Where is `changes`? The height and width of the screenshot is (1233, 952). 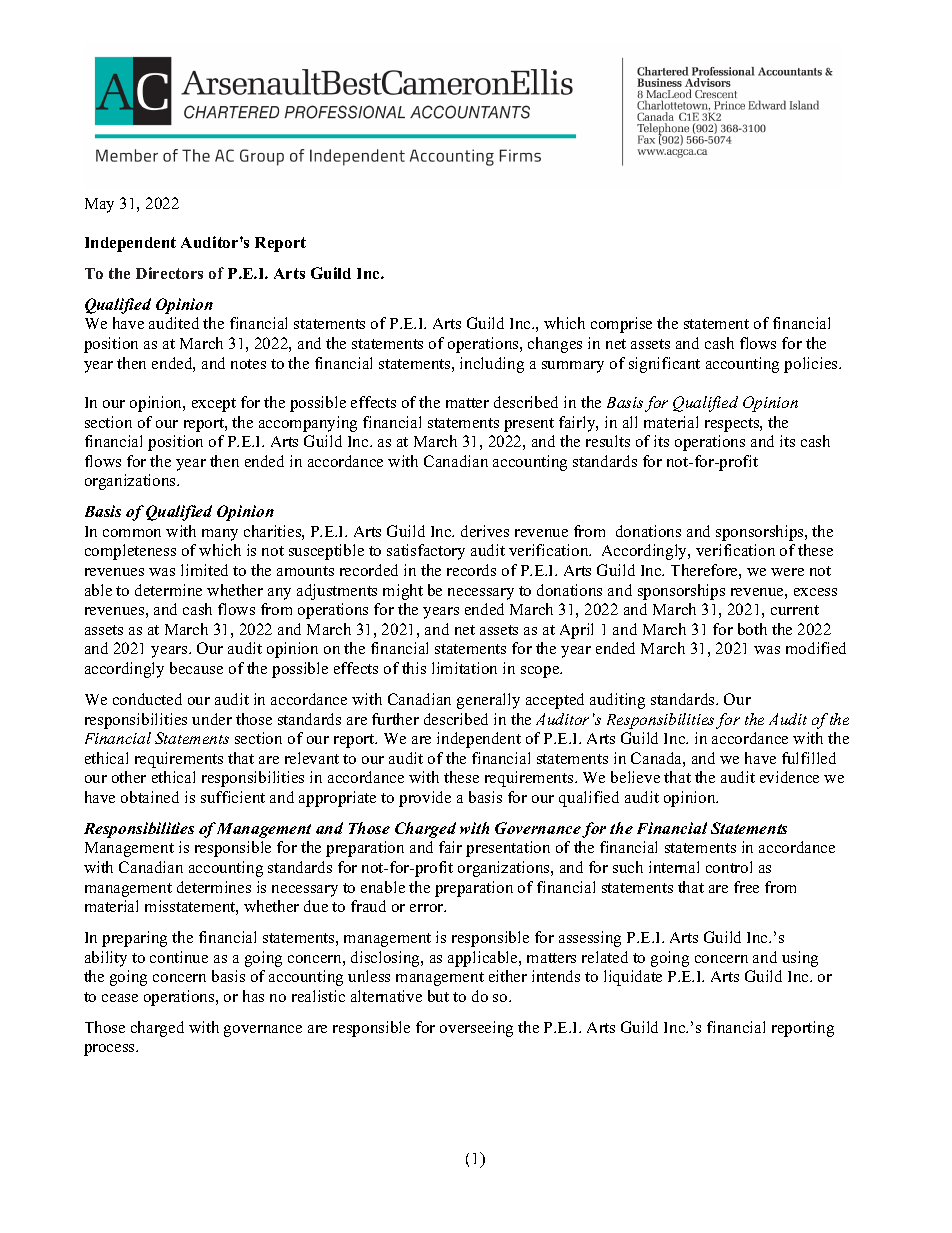
changes is located at coordinates (555, 345).
